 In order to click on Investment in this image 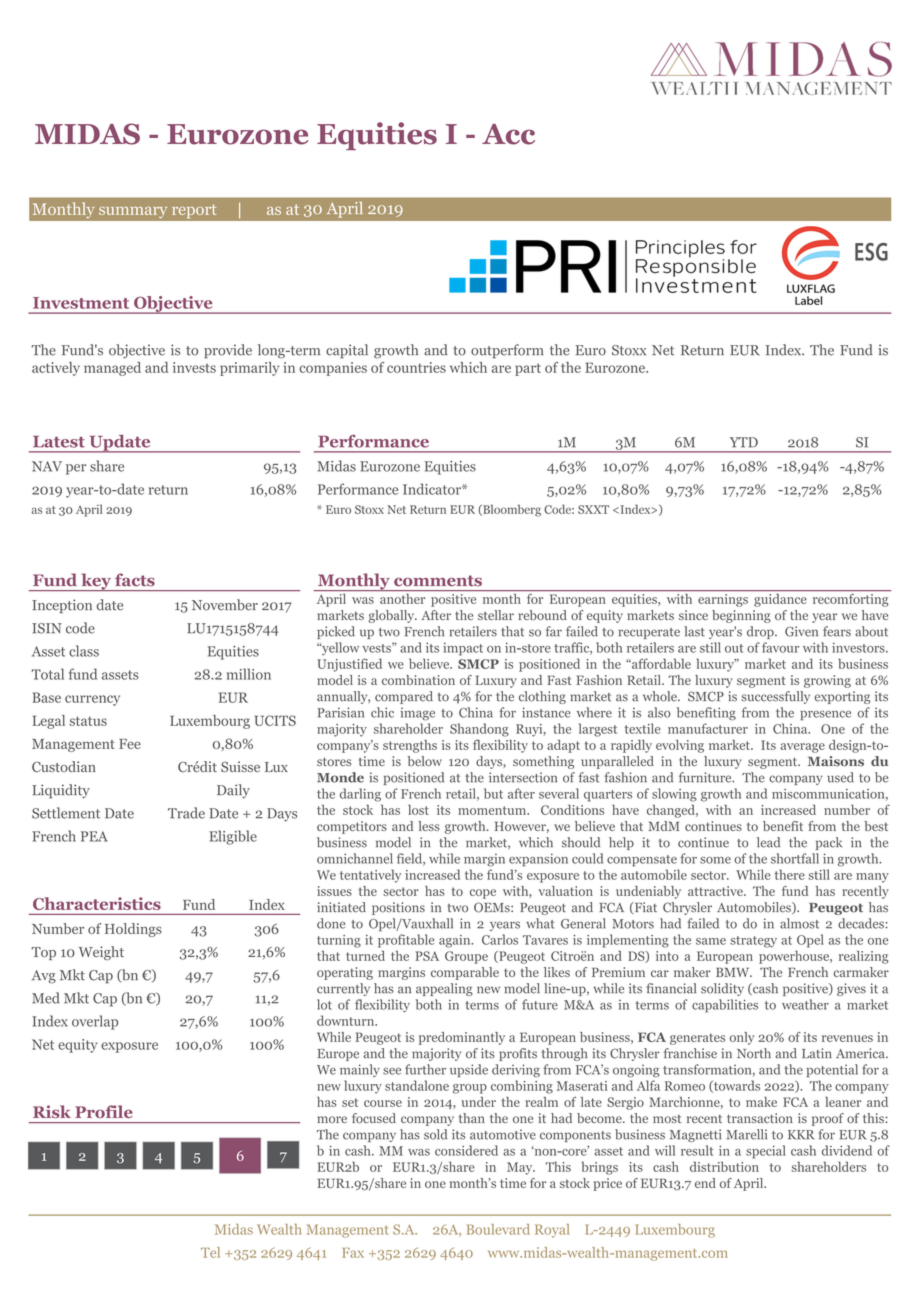, I will do `click(81, 303)`.
